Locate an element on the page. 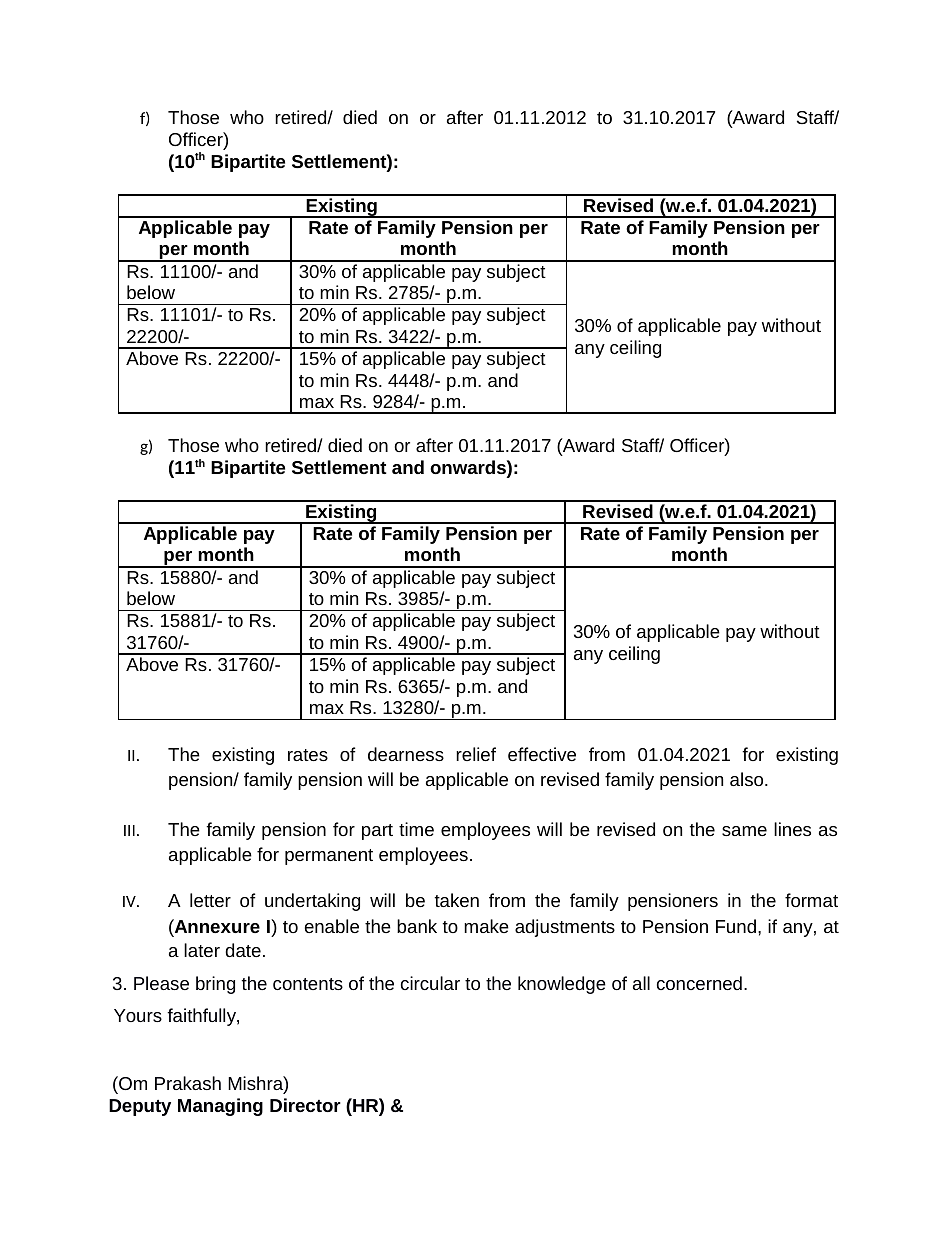 The height and width of the page is (1233, 952). circular is located at coordinates (430, 983).
